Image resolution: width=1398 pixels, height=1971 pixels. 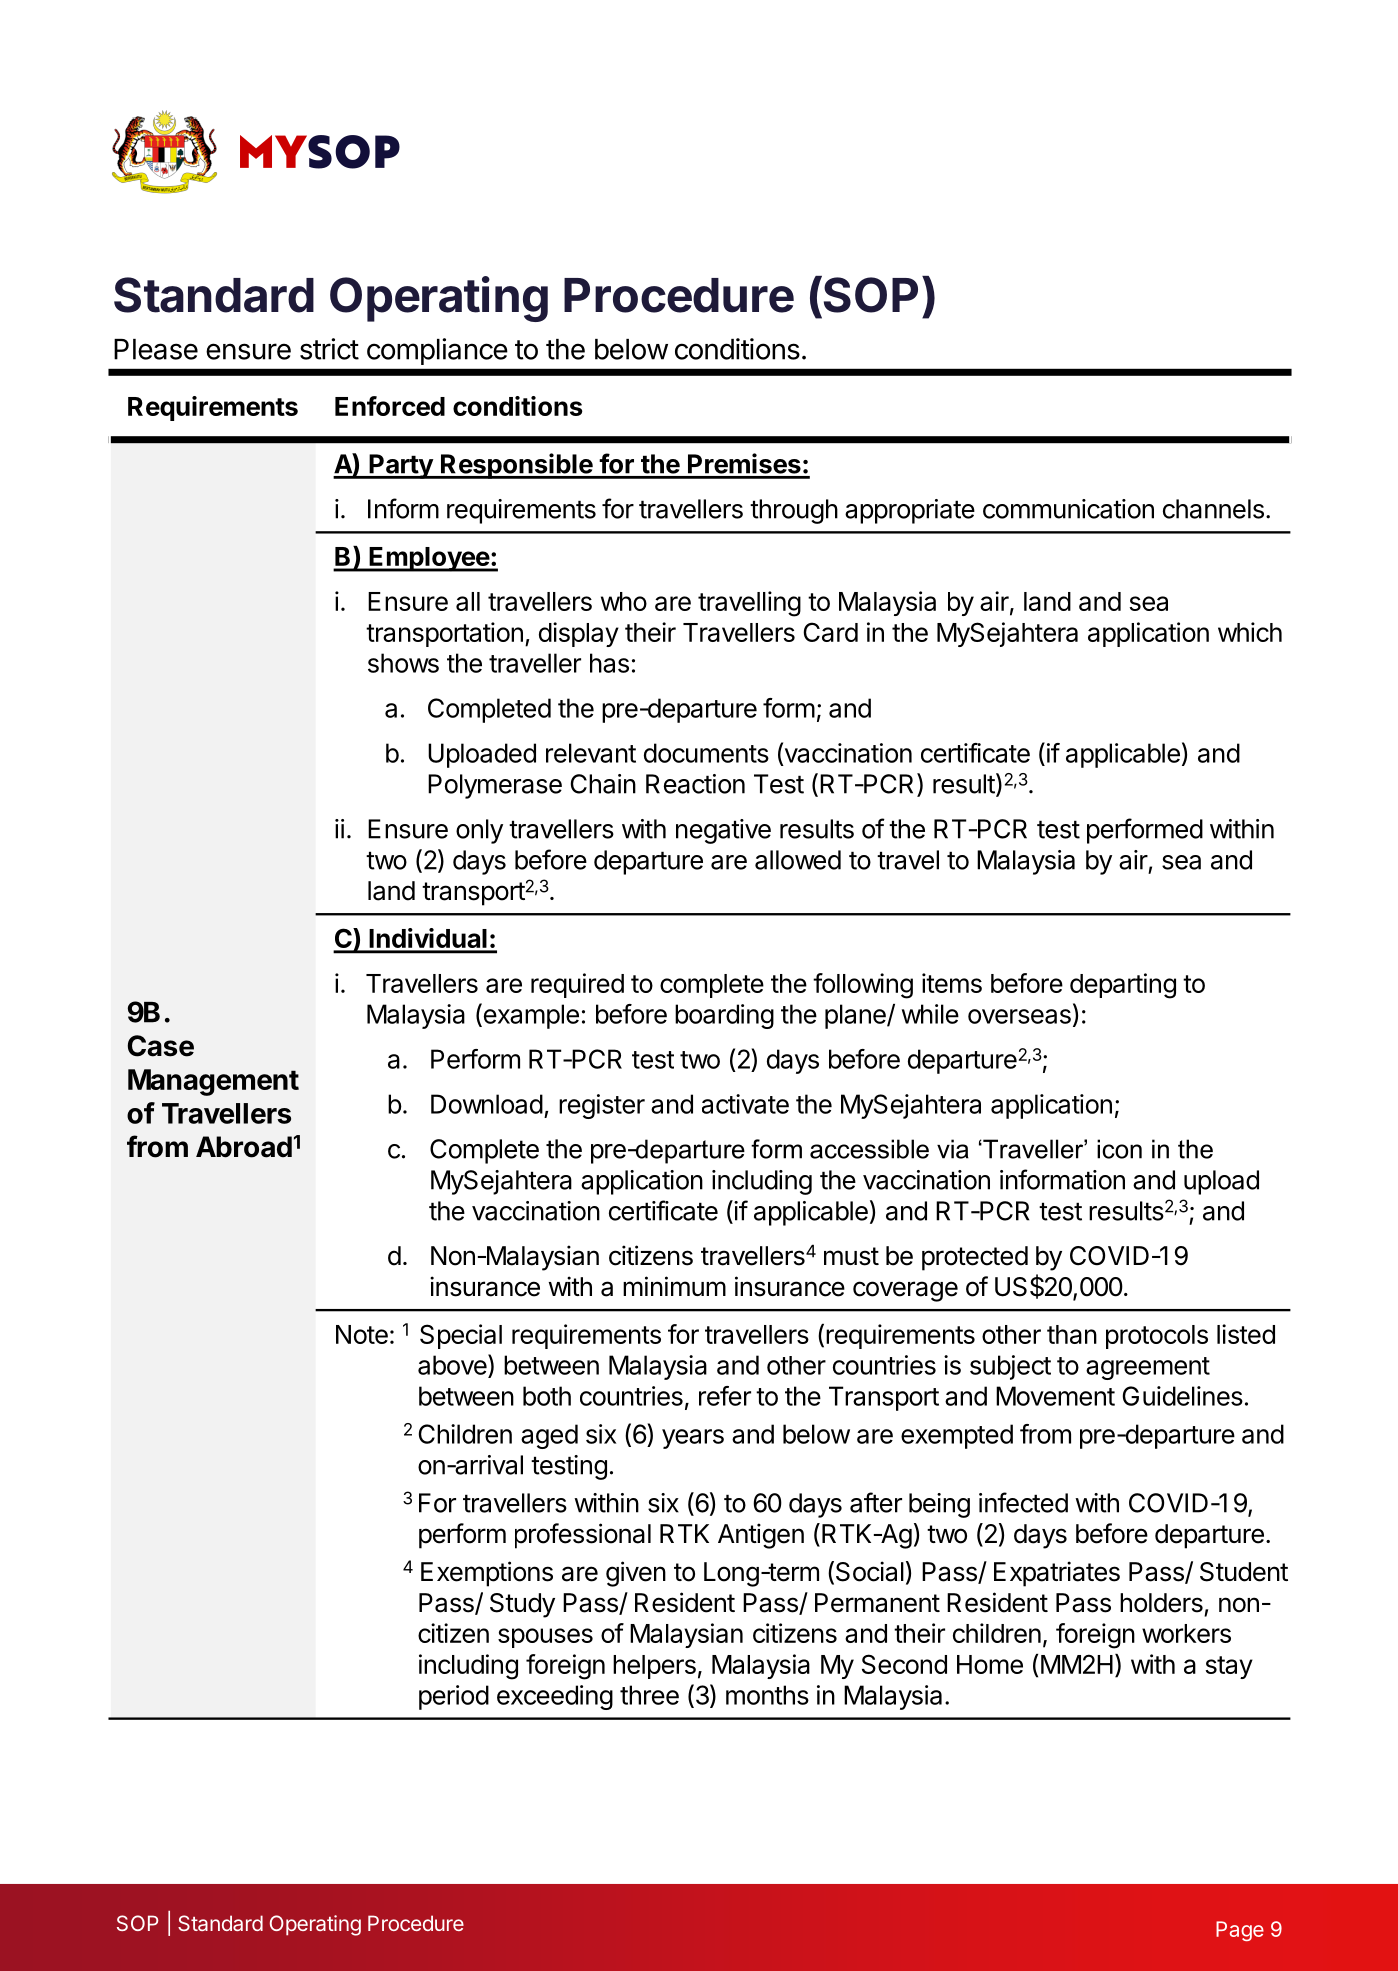 I want to click on icon, so click(x=1119, y=1149).
